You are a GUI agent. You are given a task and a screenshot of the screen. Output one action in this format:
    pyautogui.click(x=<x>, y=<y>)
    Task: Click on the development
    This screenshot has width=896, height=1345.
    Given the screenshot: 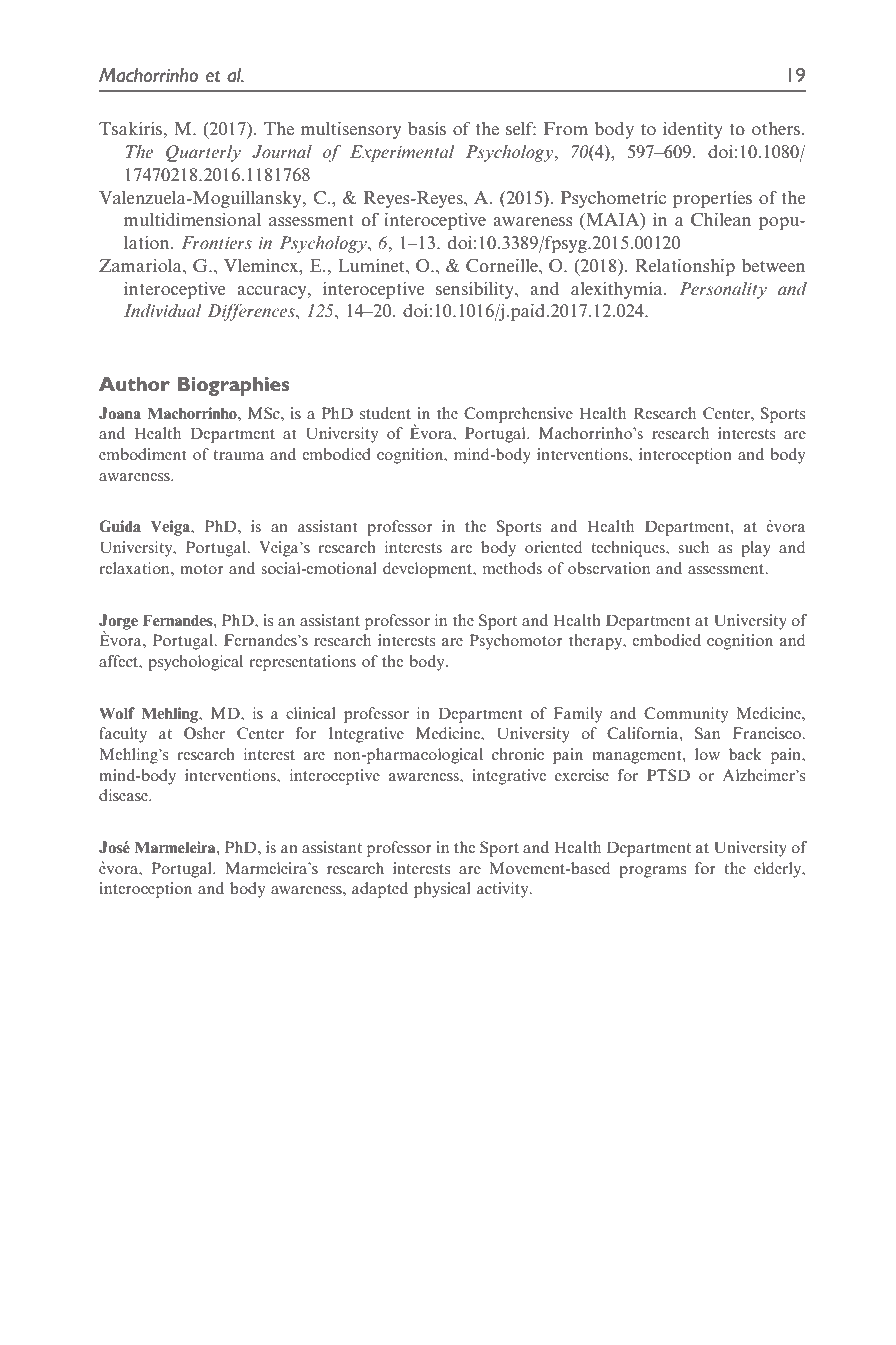 What is the action you would take?
    pyautogui.click(x=429, y=570)
